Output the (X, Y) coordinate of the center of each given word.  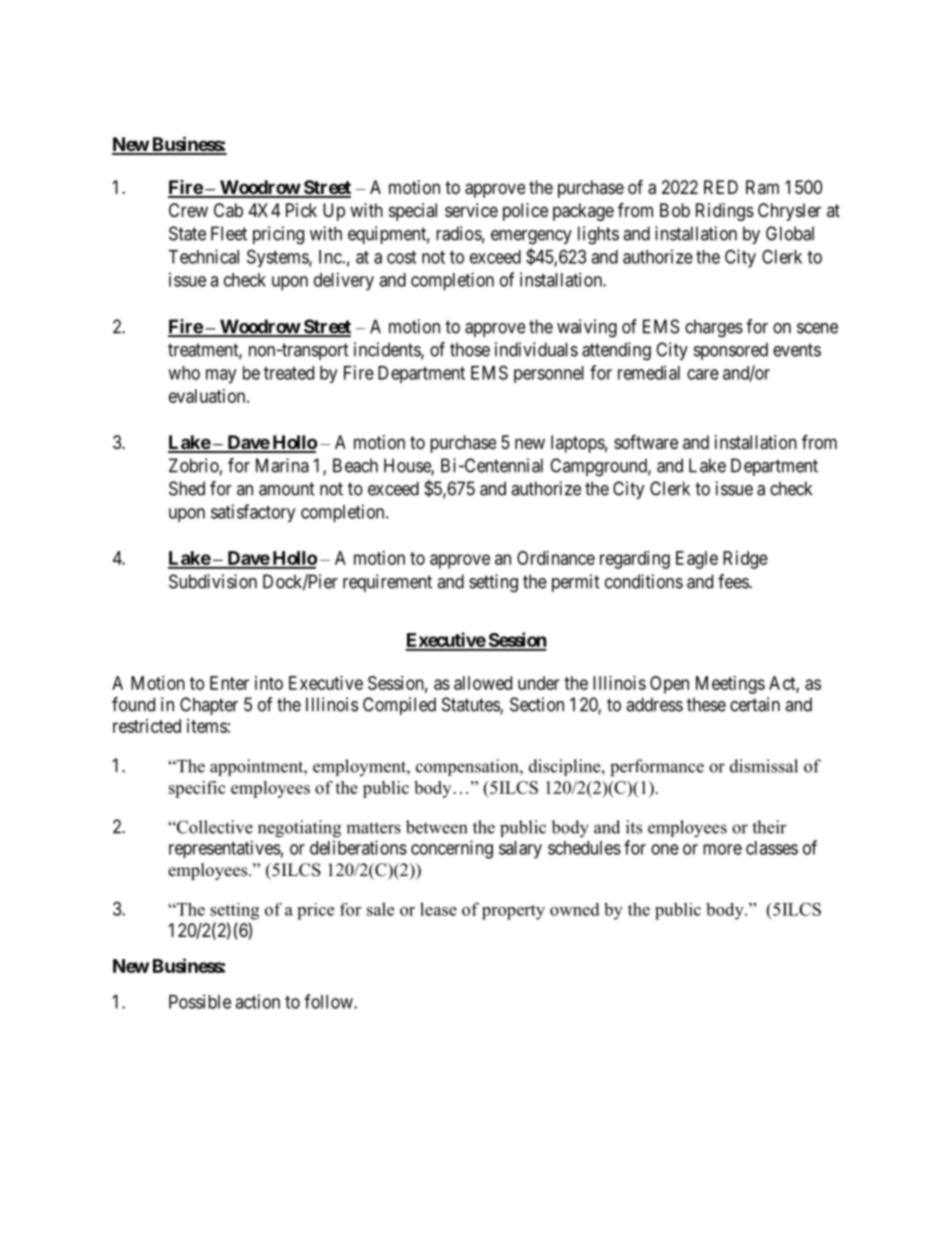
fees (734, 581)
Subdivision (213, 581)
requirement (387, 583)
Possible (200, 1001)
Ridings (725, 212)
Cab (228, 210)
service (471, 210)
